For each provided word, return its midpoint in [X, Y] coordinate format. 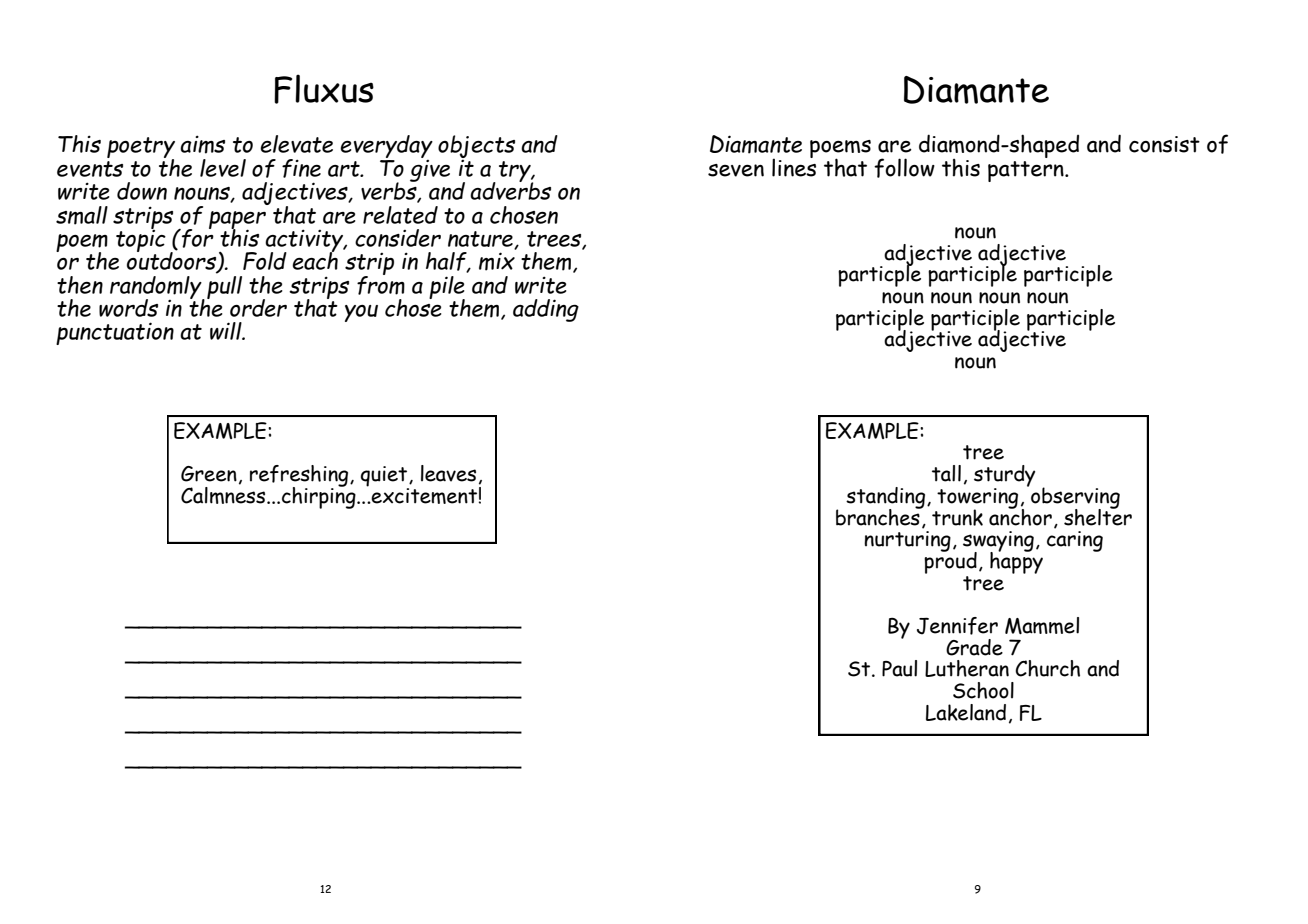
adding [546, 310]
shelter [1098, 516]
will [227, 331]
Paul [899, 668]
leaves [448, 473]
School [983, 690]
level [223, 168]
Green [209, 474]
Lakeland [966, 712]
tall [946, 473]
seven [736, 170]
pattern [1027, 171]
